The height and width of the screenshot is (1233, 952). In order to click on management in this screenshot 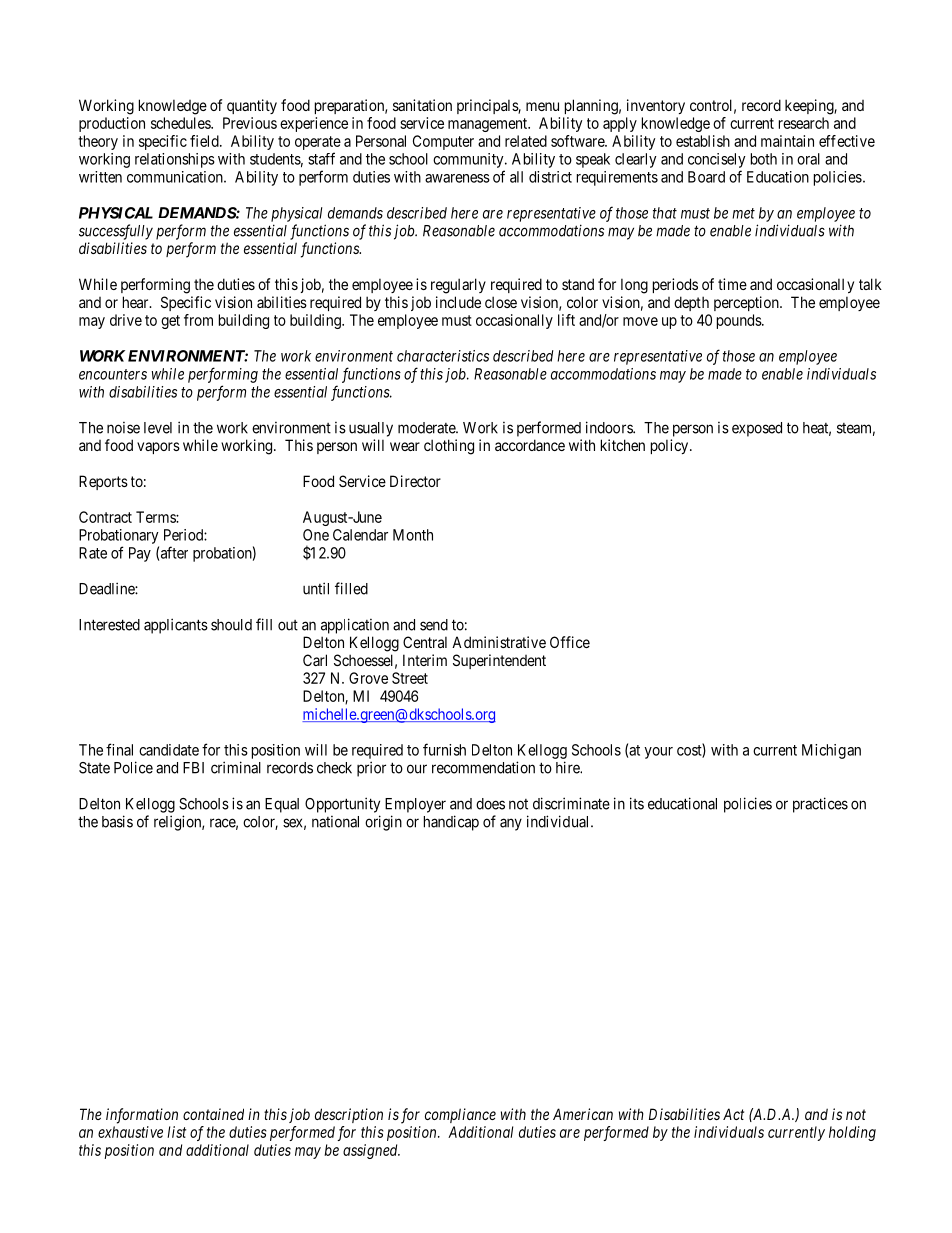, I will do `click(489, 125)`.
